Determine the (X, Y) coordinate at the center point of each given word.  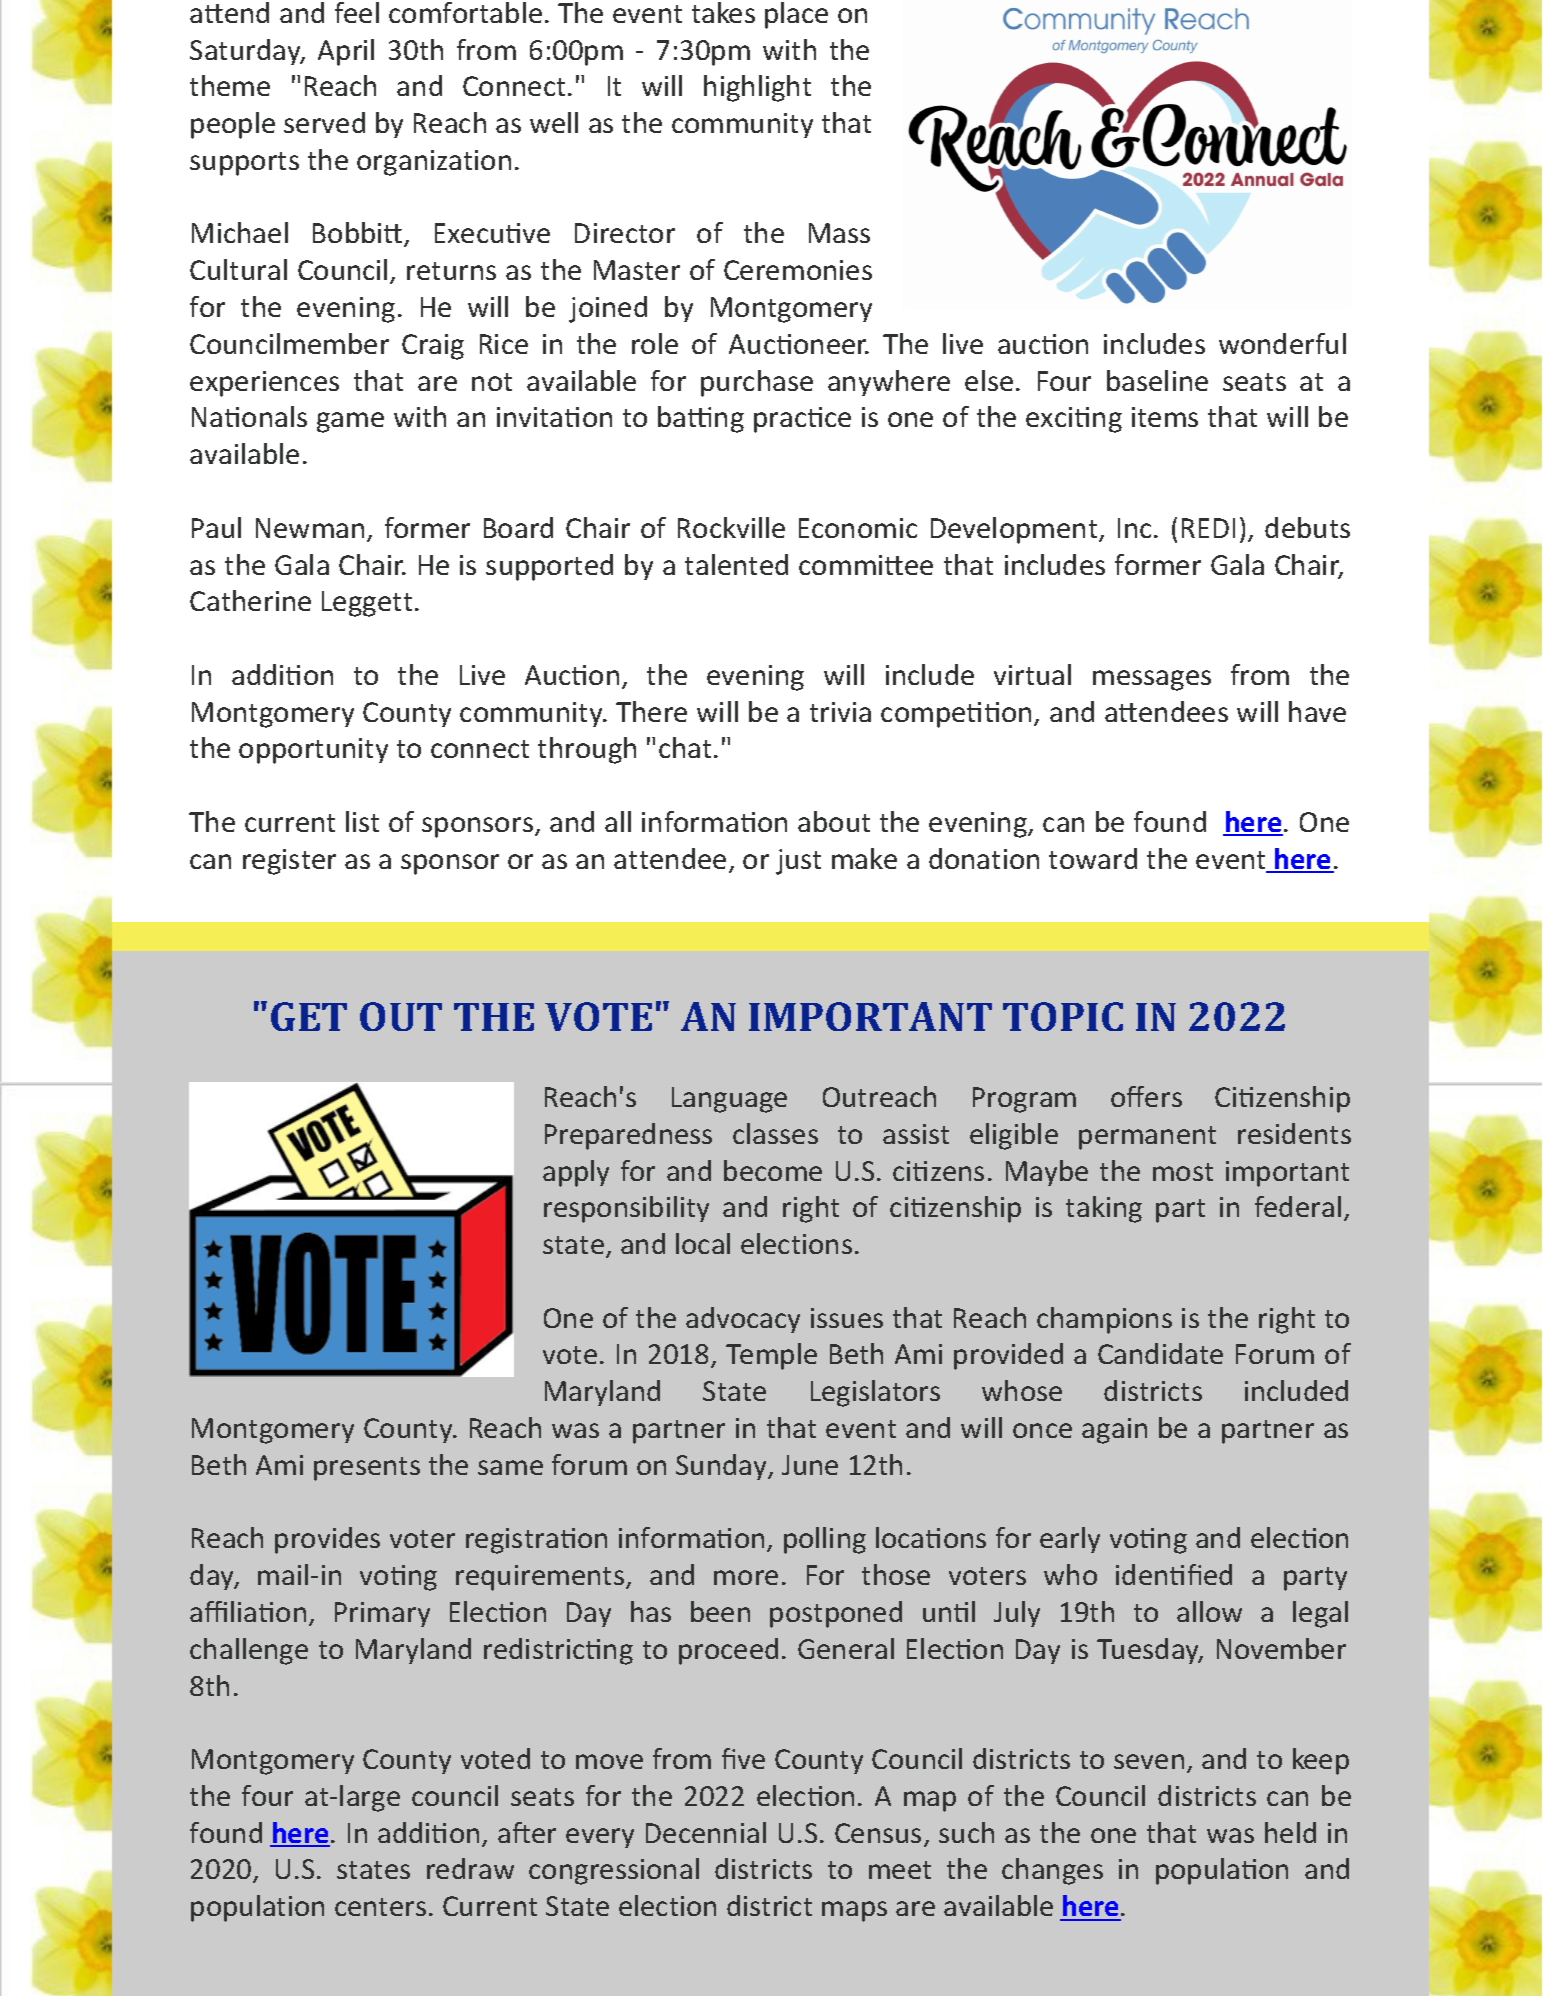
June (810, 1465)
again (1114, 1431)
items (1165, 417)
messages (1152, 680)
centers (380, 1907)
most (1183, 1172)
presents (367, 1469)
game (350, 422)
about (834, 821)
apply (576, 1173)
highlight (757, 88)
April (346, 52)
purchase (757, 383)
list (362, 821)
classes (775, 1133)
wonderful (1282, 343)
